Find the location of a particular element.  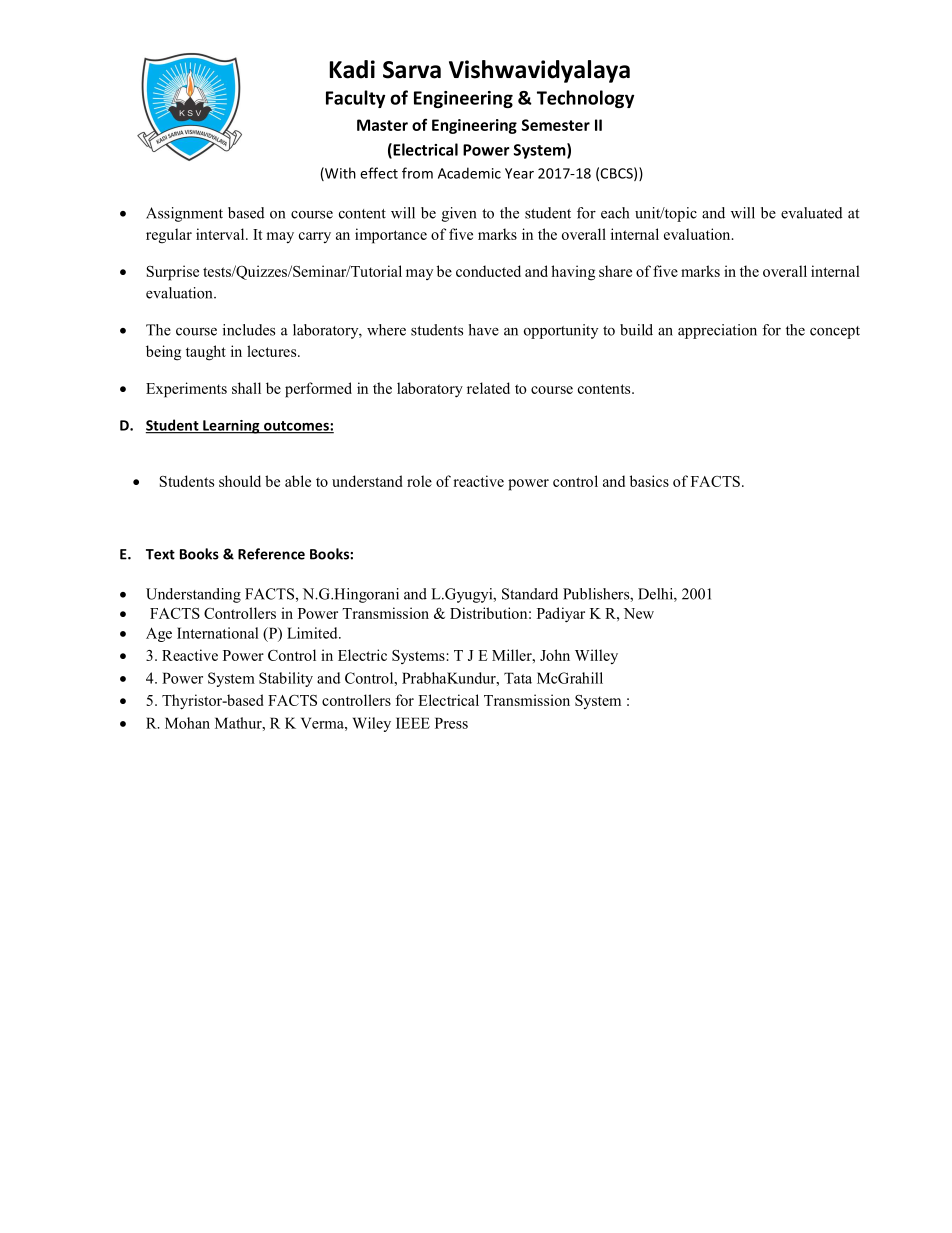

shall is located at coordinates (246, 388).
